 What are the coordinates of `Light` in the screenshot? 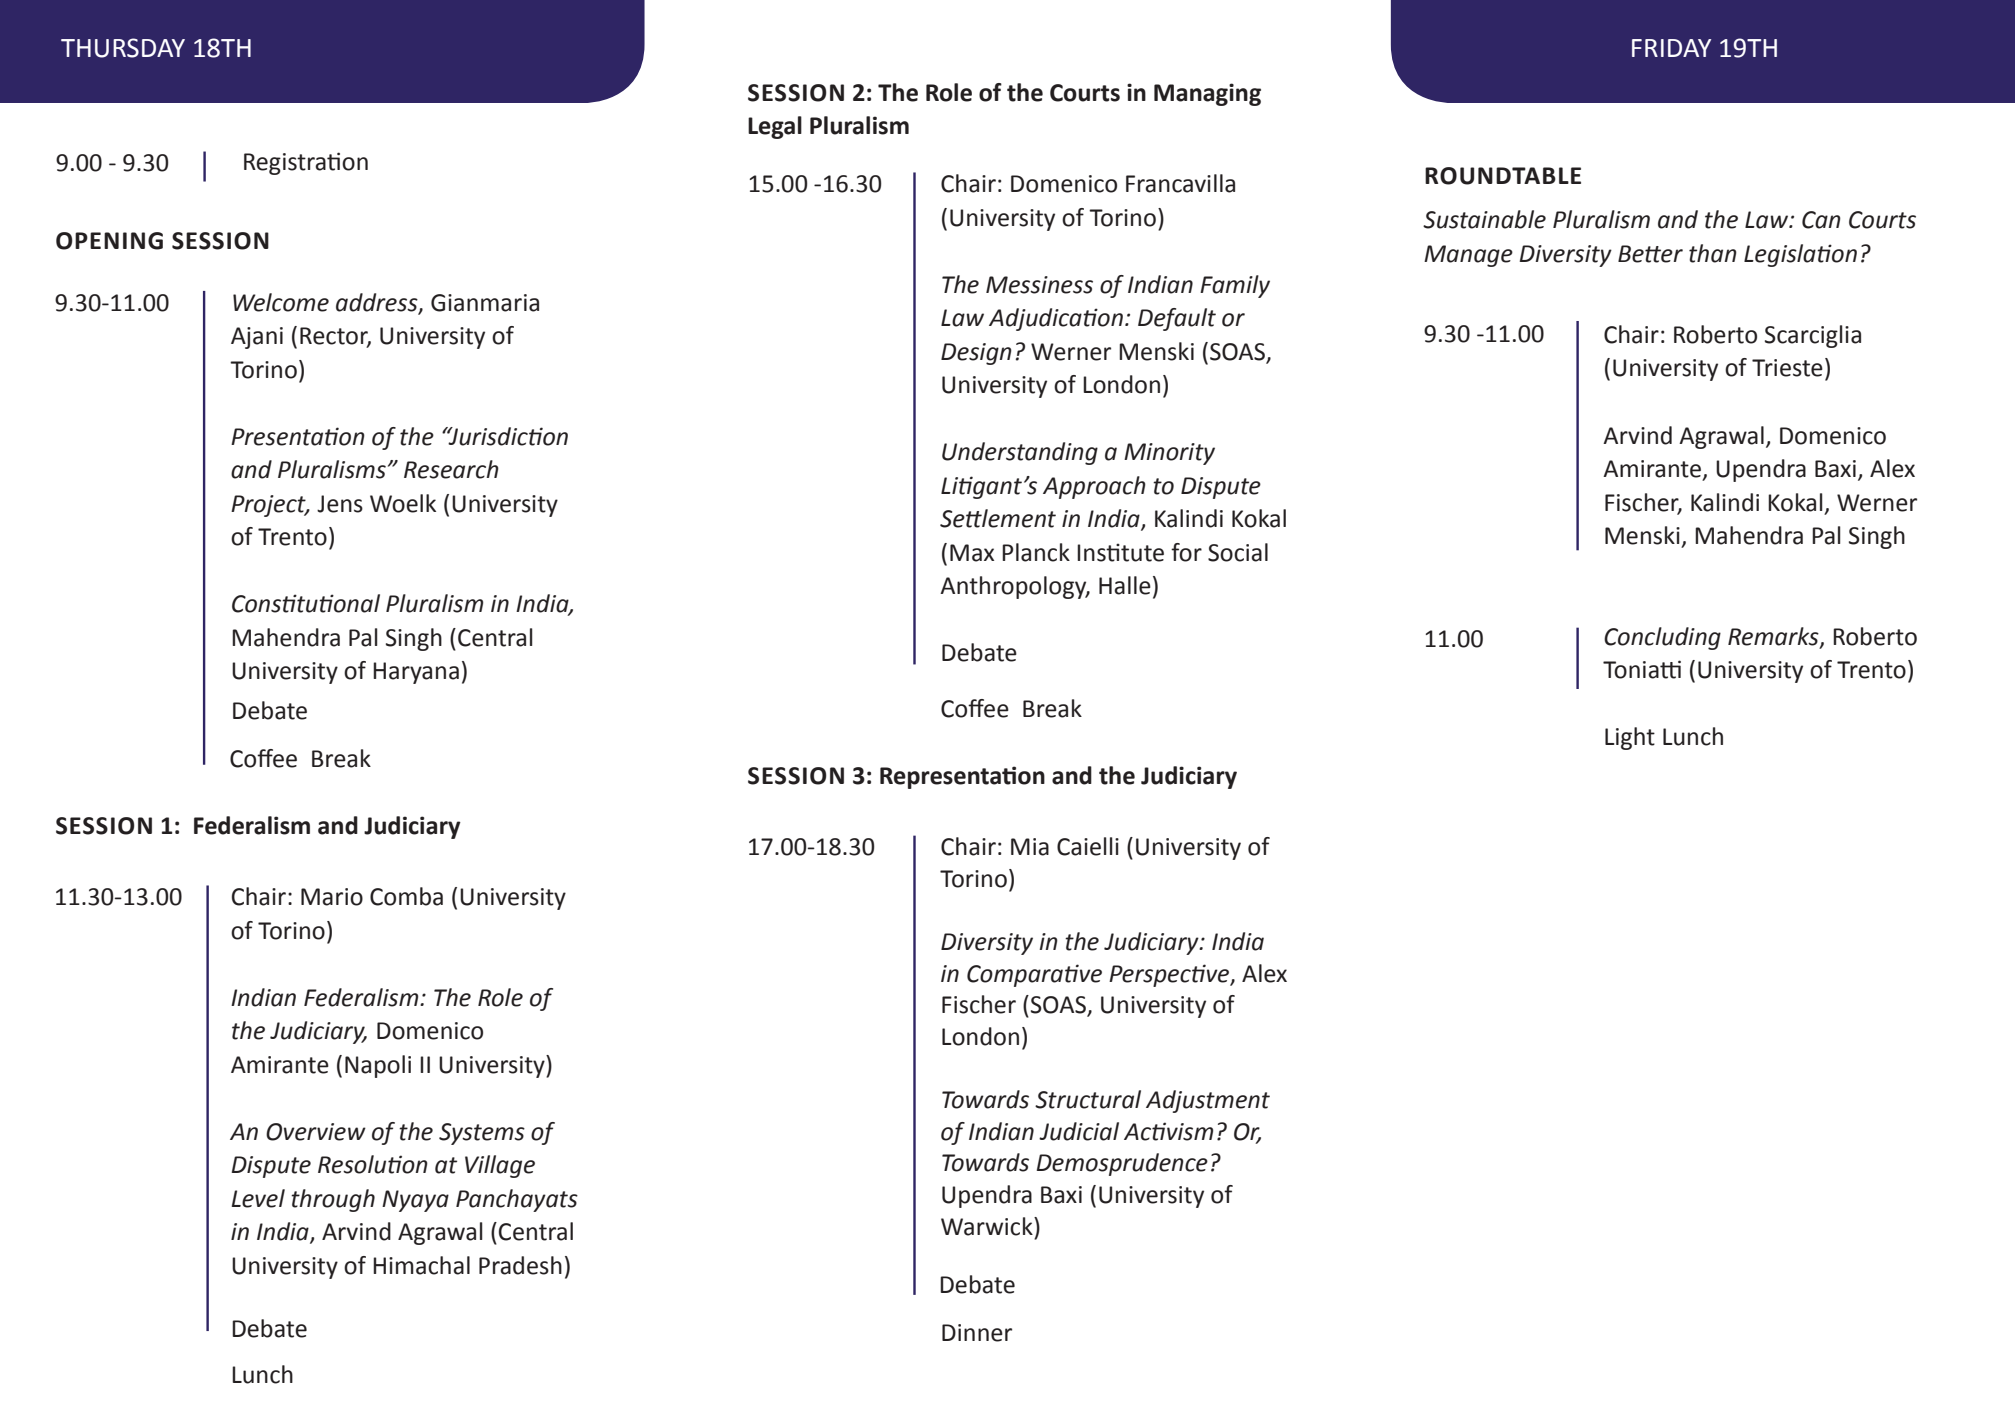 It's located at (1630, 738).
